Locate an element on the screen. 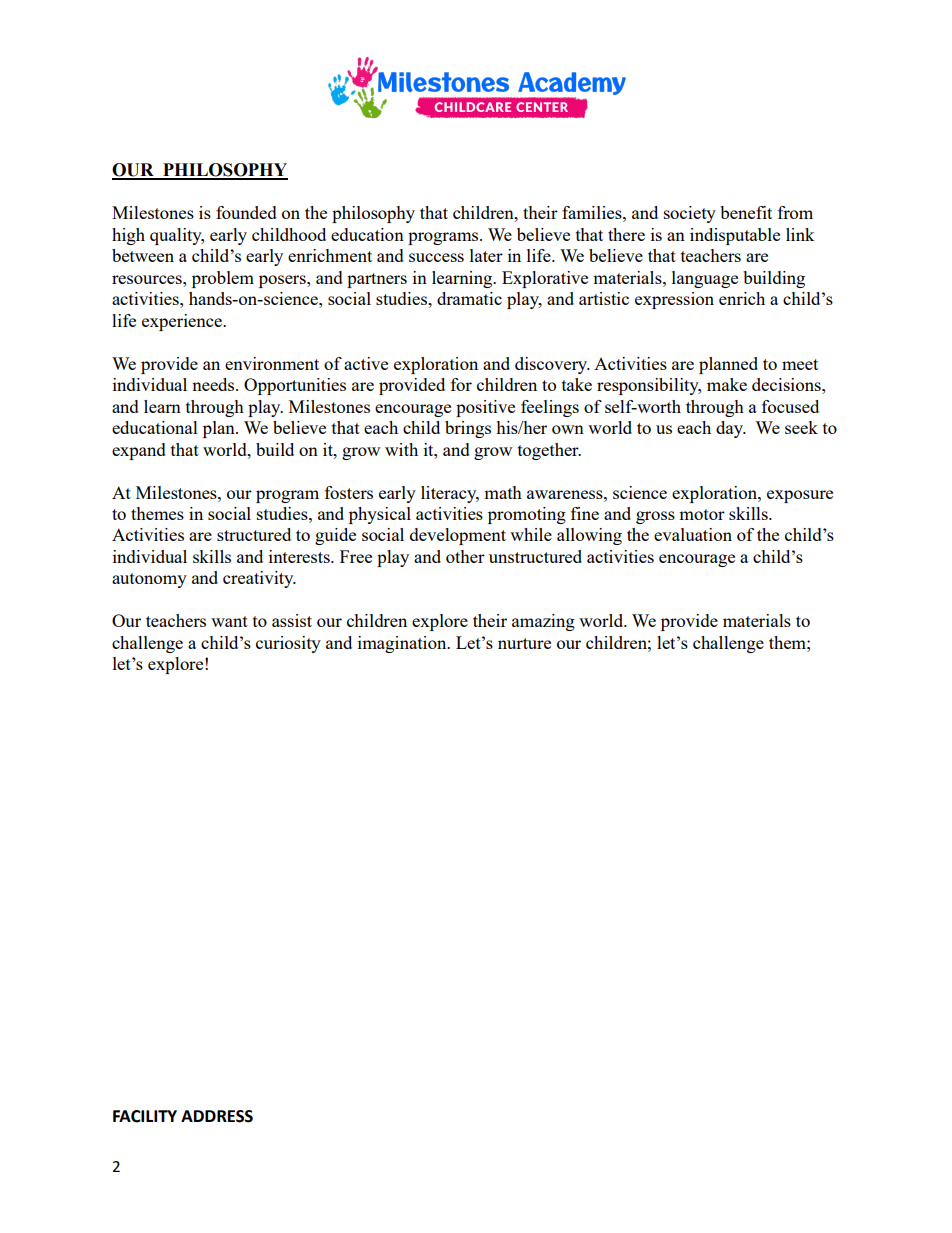 This screenshot has width=952, height=1233. later is located at coordinates (486, 255).
